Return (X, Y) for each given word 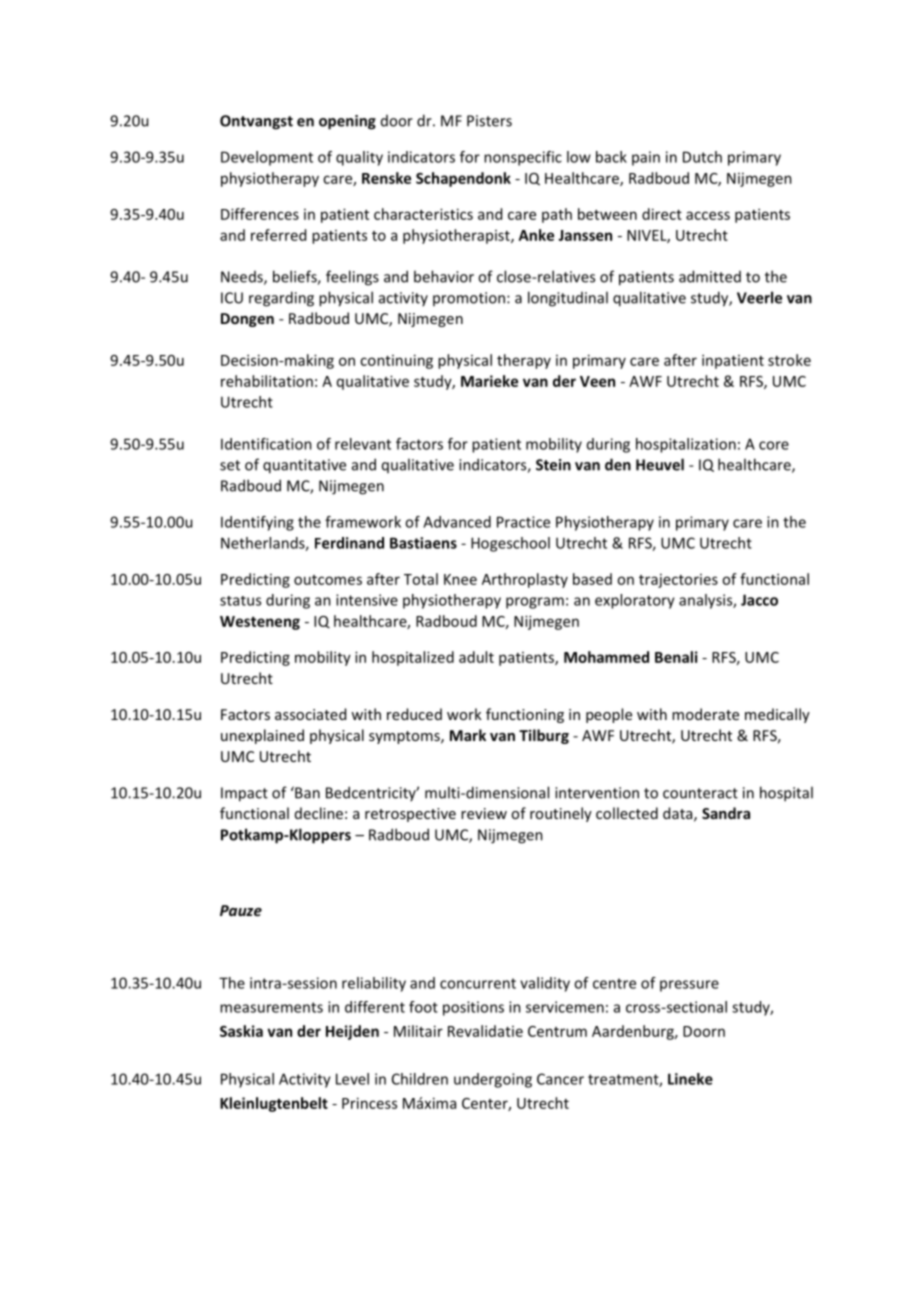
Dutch (702, 157)
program (535, 603)
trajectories (678, 581)
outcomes (328, 580)
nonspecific (523, 158)
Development (267, 158)
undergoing (493, 1080)
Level (352, 1079)
